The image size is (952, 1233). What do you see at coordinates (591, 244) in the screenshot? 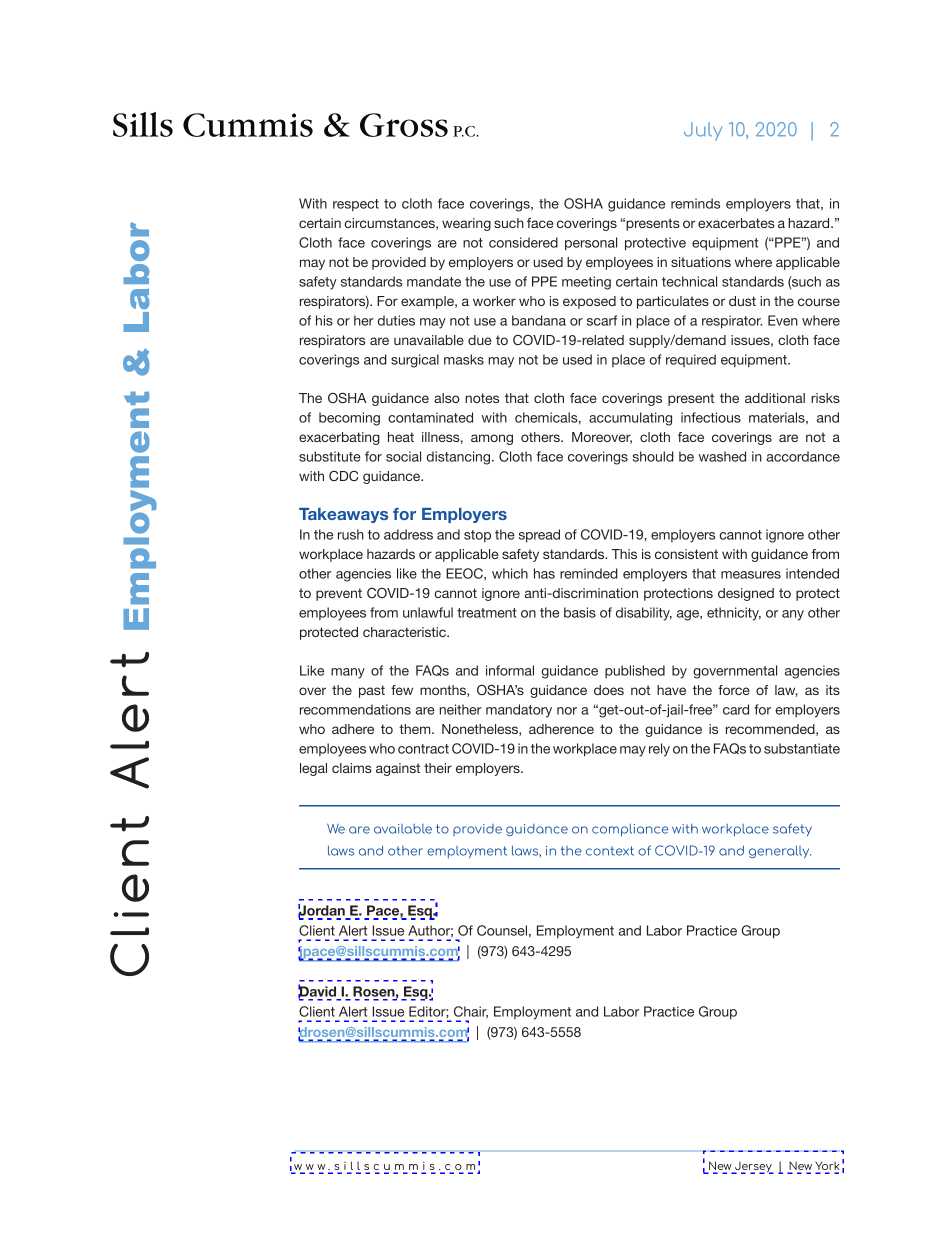
I see `personal` at bounding box center [591, 244].
